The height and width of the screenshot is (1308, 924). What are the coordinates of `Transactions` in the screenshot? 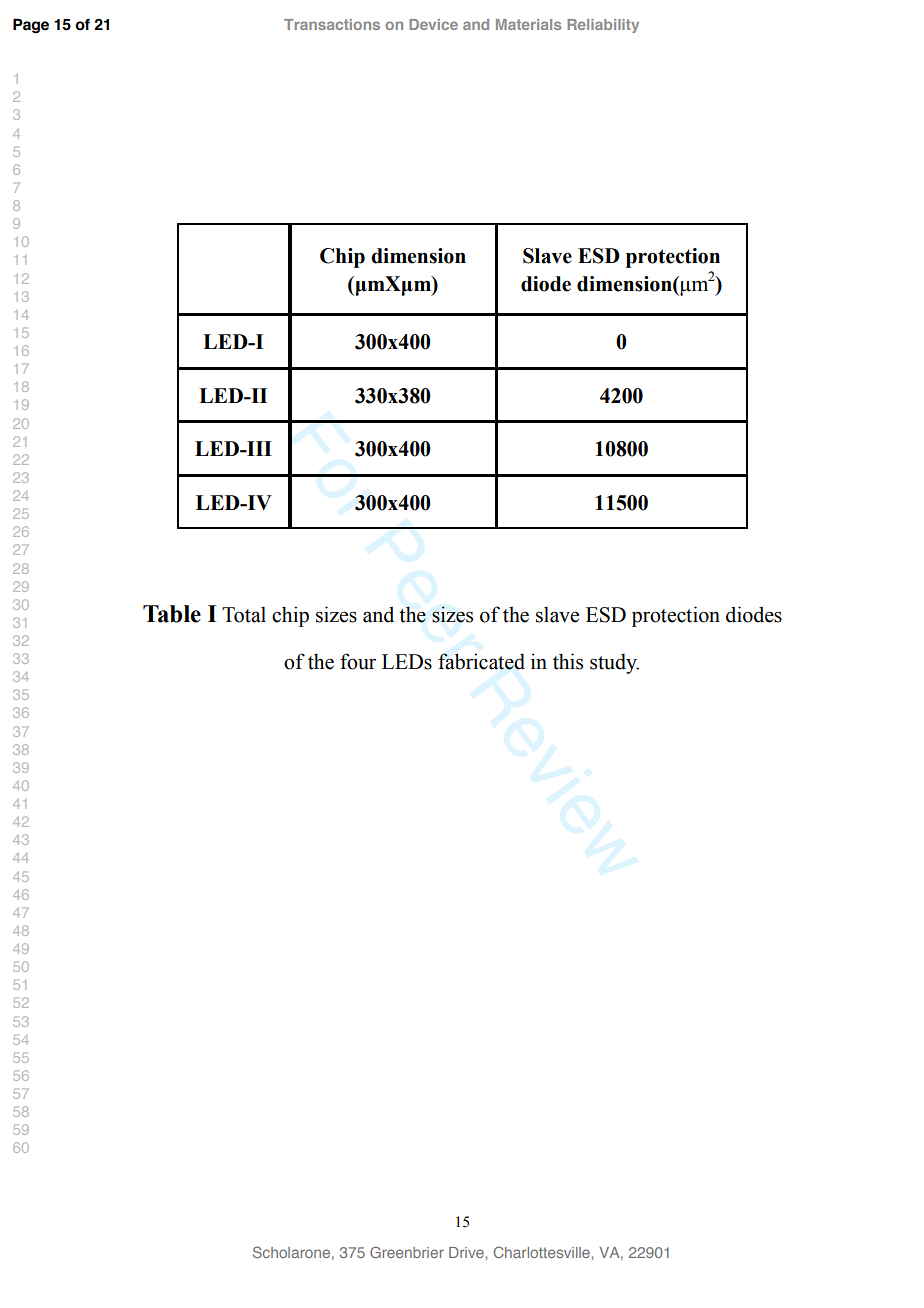 It's located at (332, 24).
